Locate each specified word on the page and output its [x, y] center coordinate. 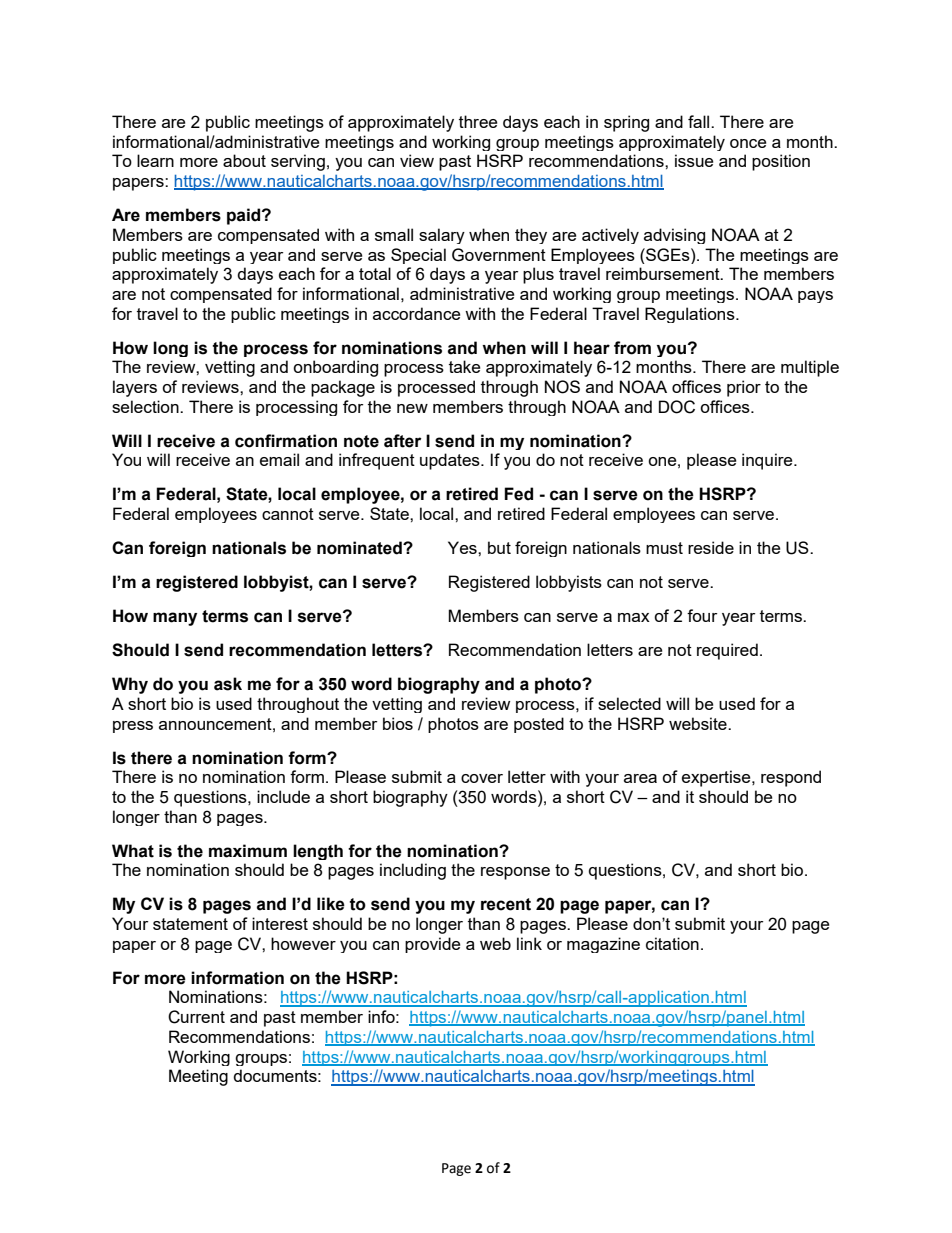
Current [196, 1017]
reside [711, 547]
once [748, 143]
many [175, 619]
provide [432, 945]
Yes [463, 547]
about [244, 160]
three [478, 121]
